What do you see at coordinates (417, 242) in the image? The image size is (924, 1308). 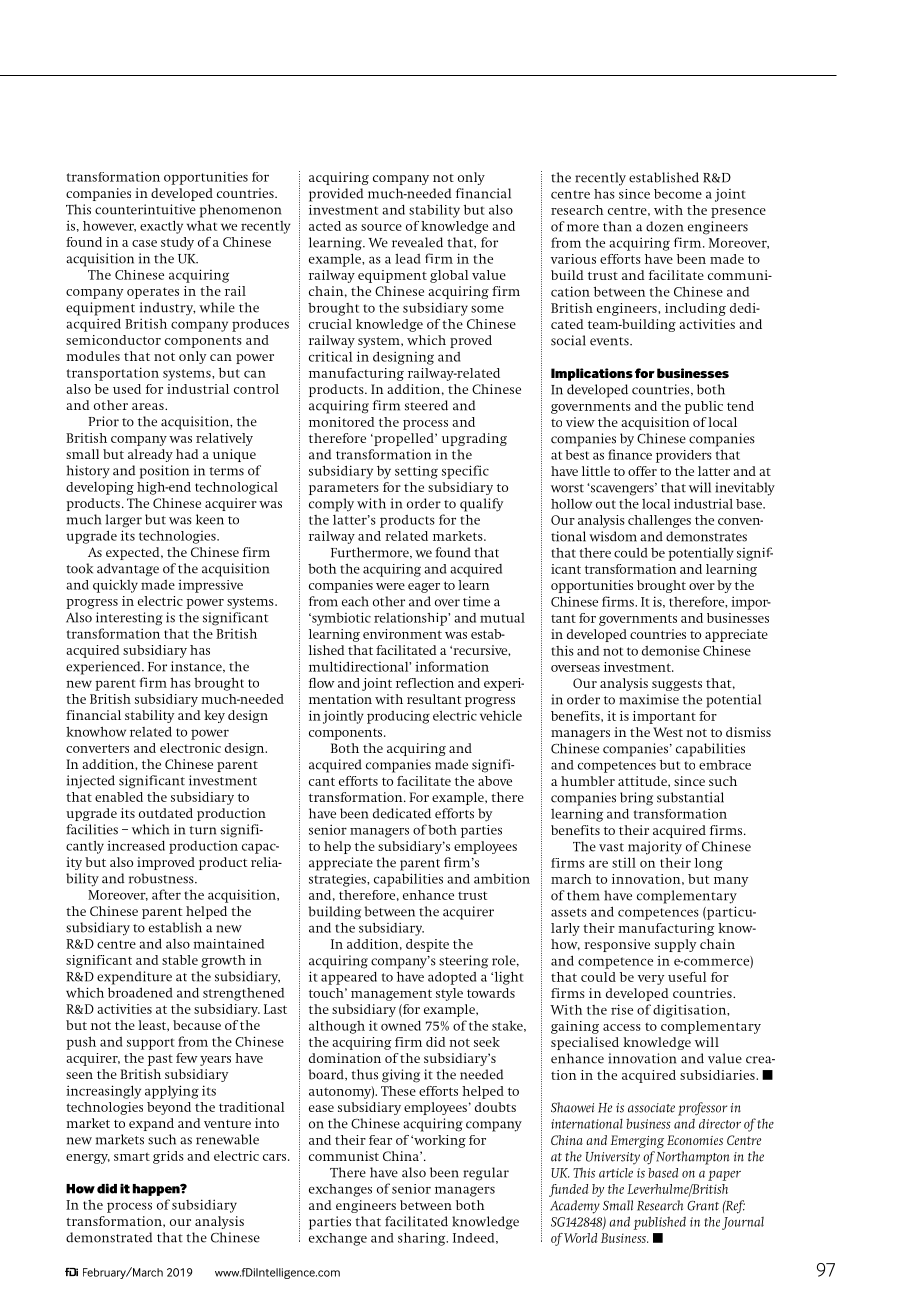 I see `revealed` at bounding box center [417, 242].
